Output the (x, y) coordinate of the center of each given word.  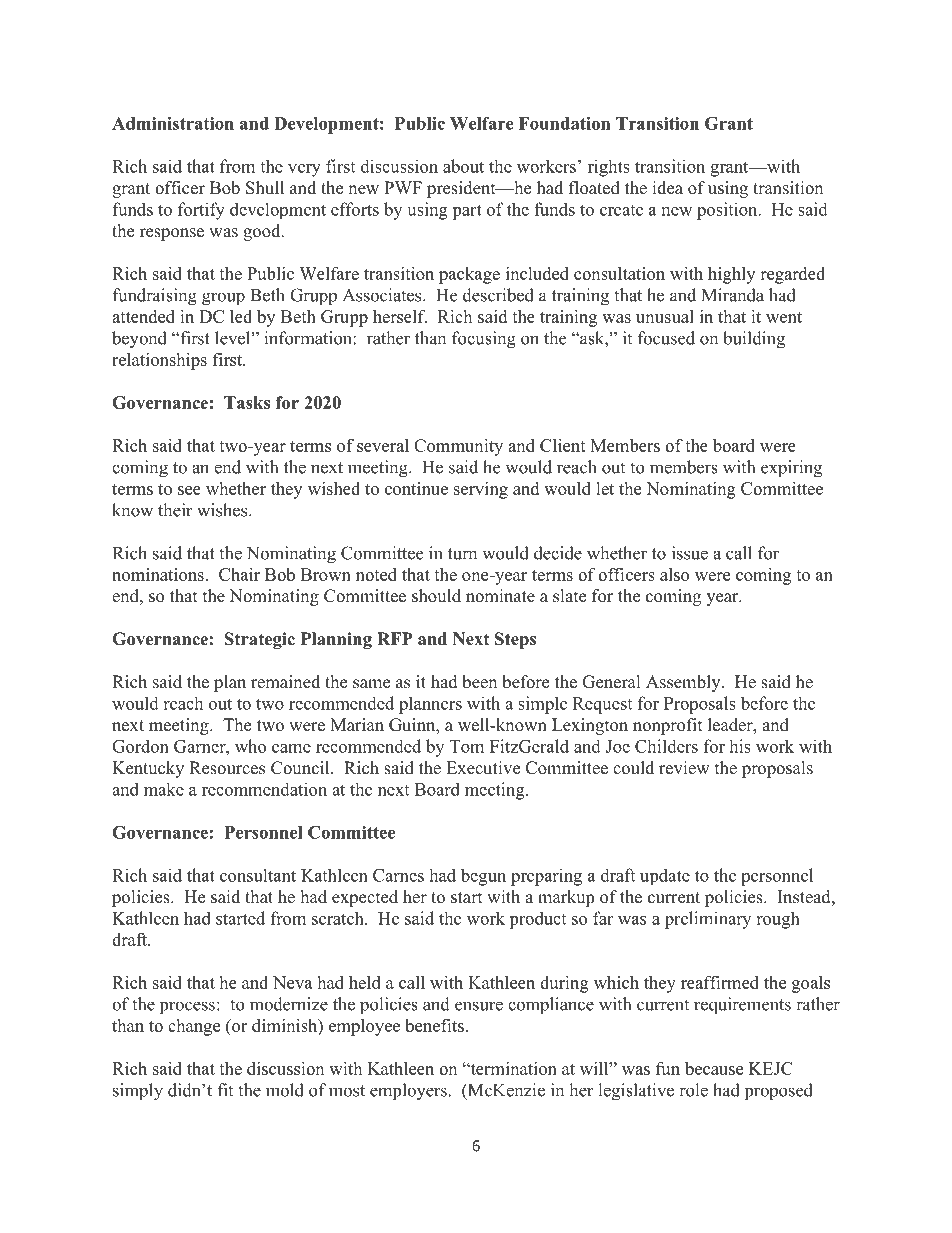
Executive (483, 768)
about (463, 166)
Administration (173, 123)
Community (458, 447)
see (189, 490)
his (740, 746)
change (194, 1027)
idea (667, 188)
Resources (227, 768)
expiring (791, 469)
